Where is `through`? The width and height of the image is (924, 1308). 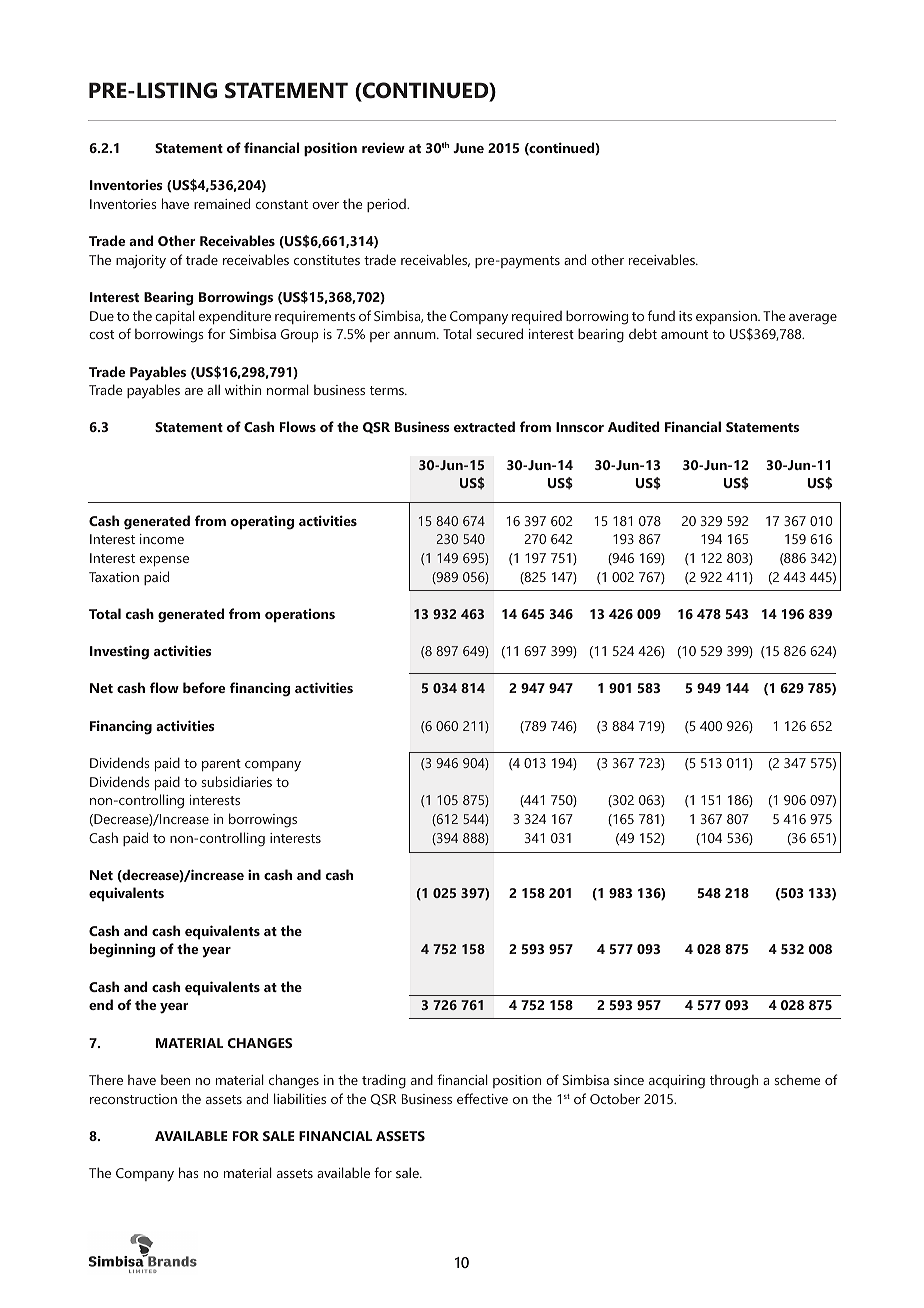
through is located at coordinates (734, 1082).
